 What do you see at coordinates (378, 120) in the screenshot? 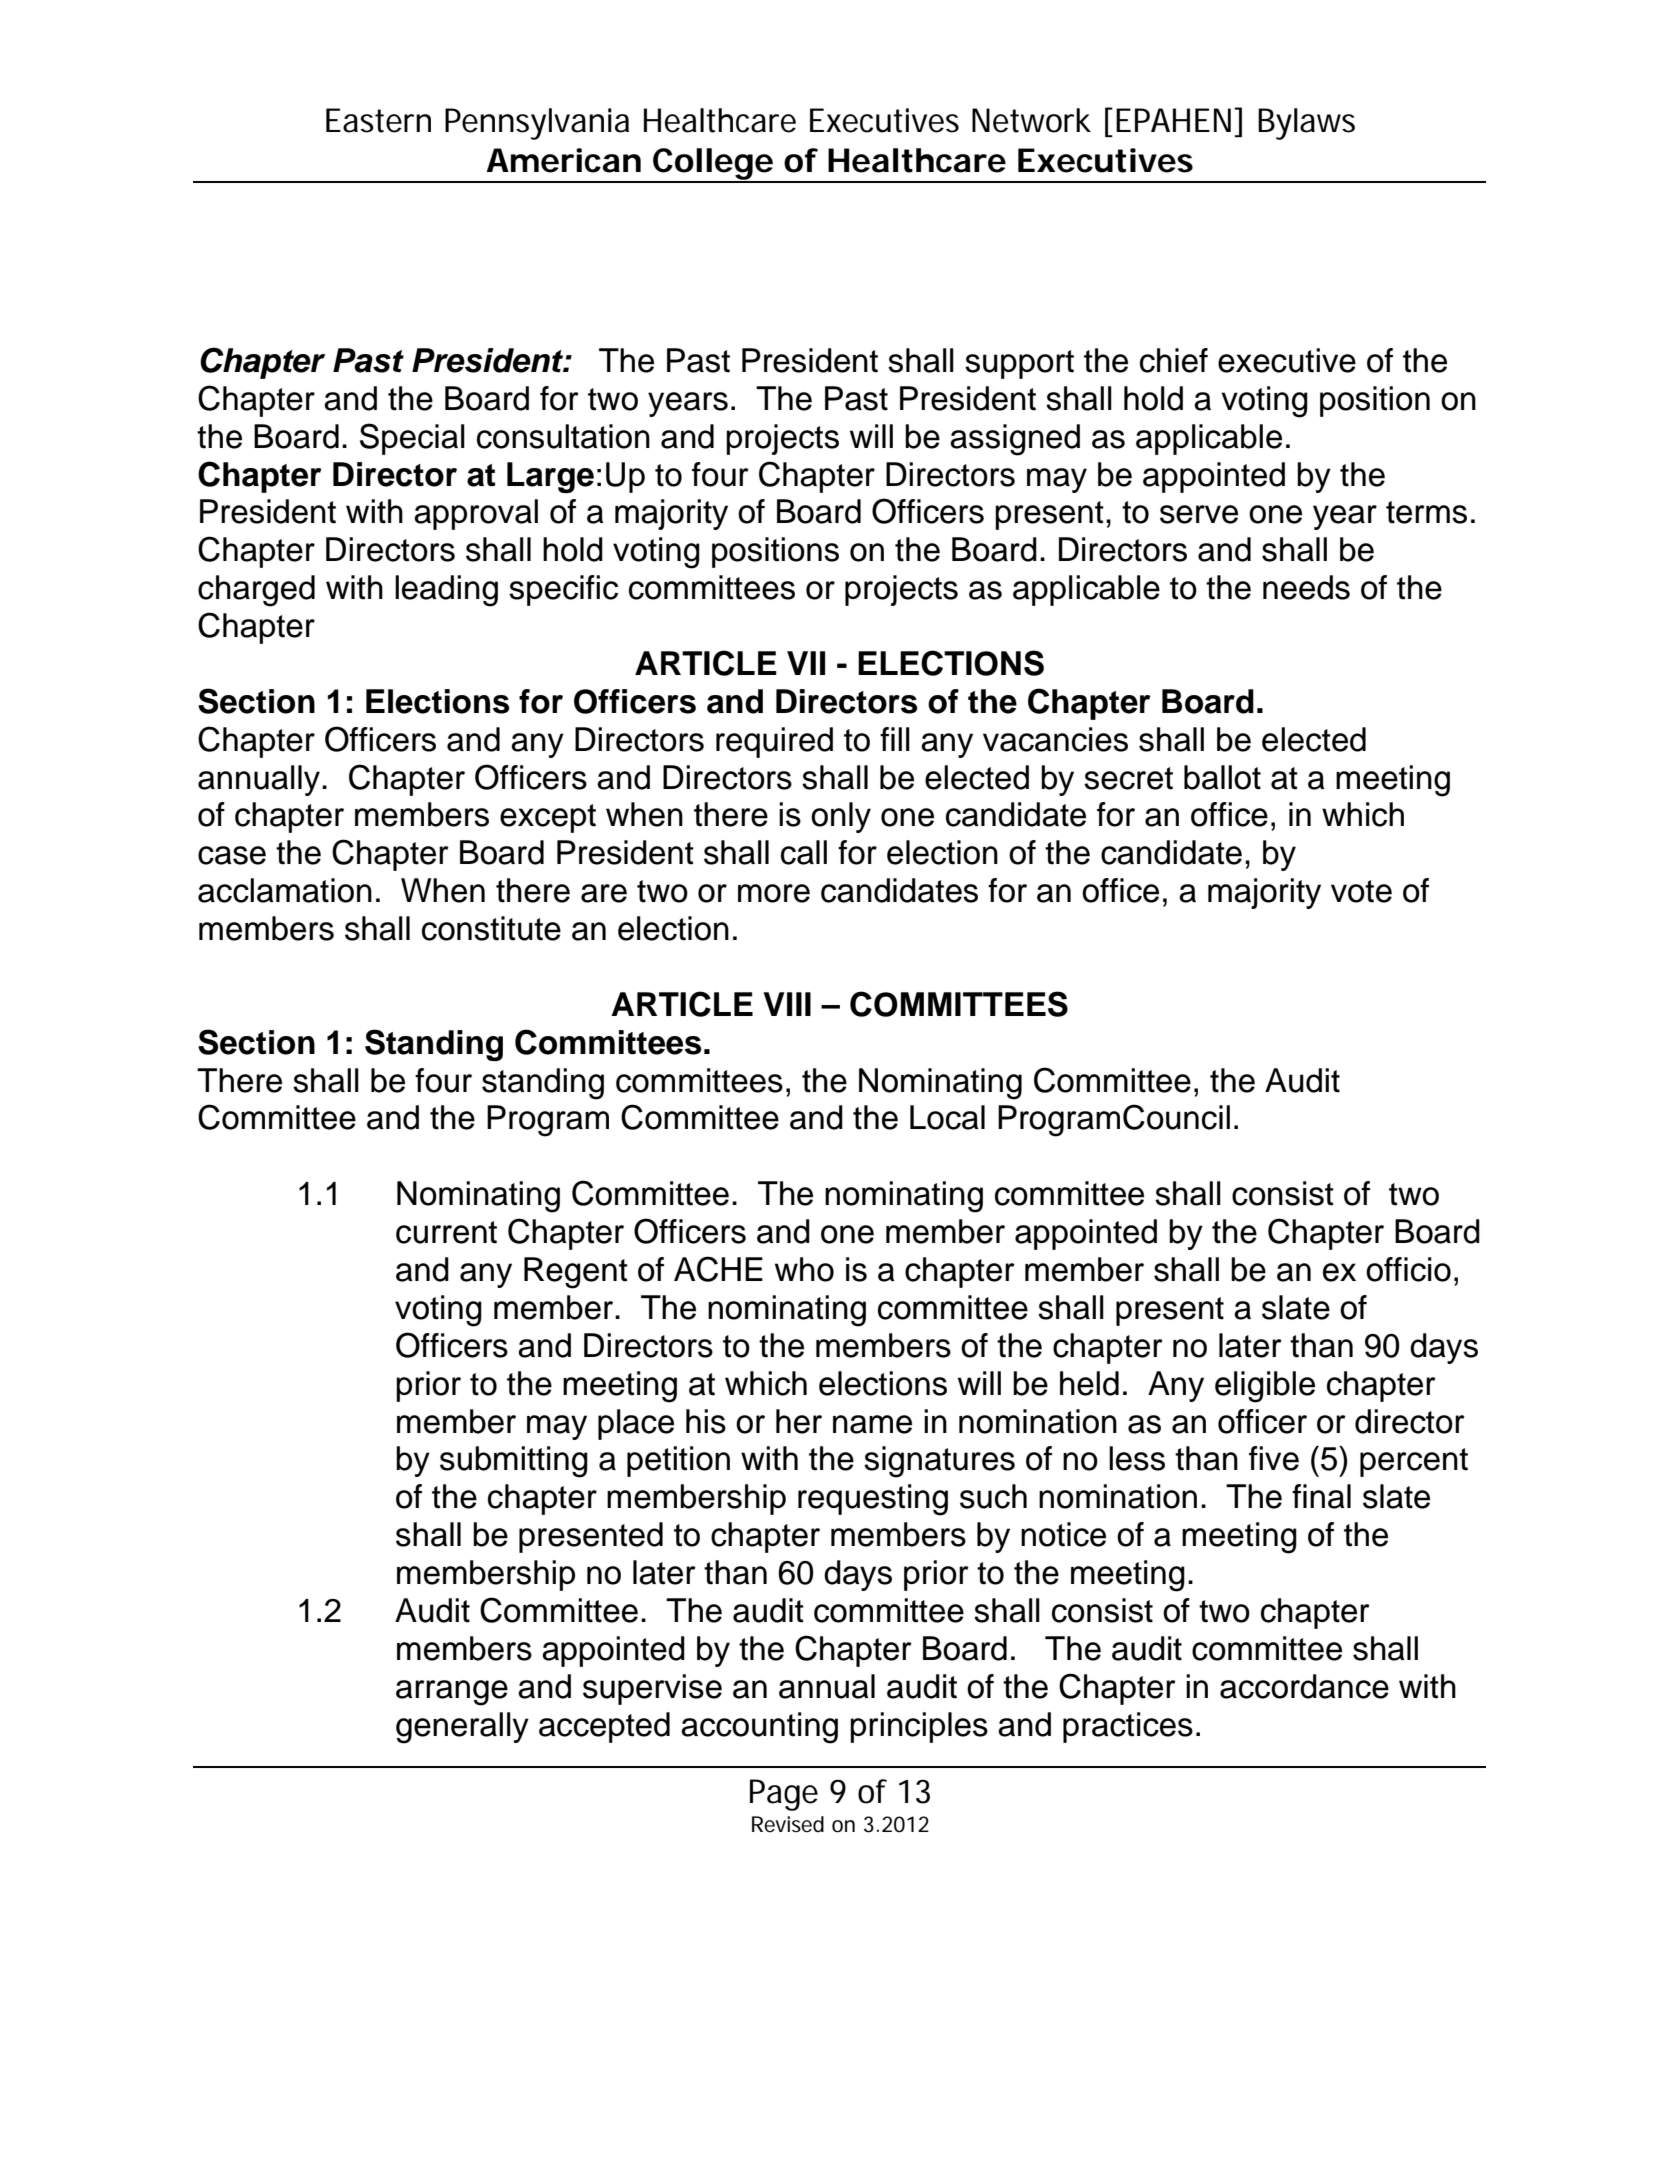
I see `Eastern` at bounding box center [378, 120].
